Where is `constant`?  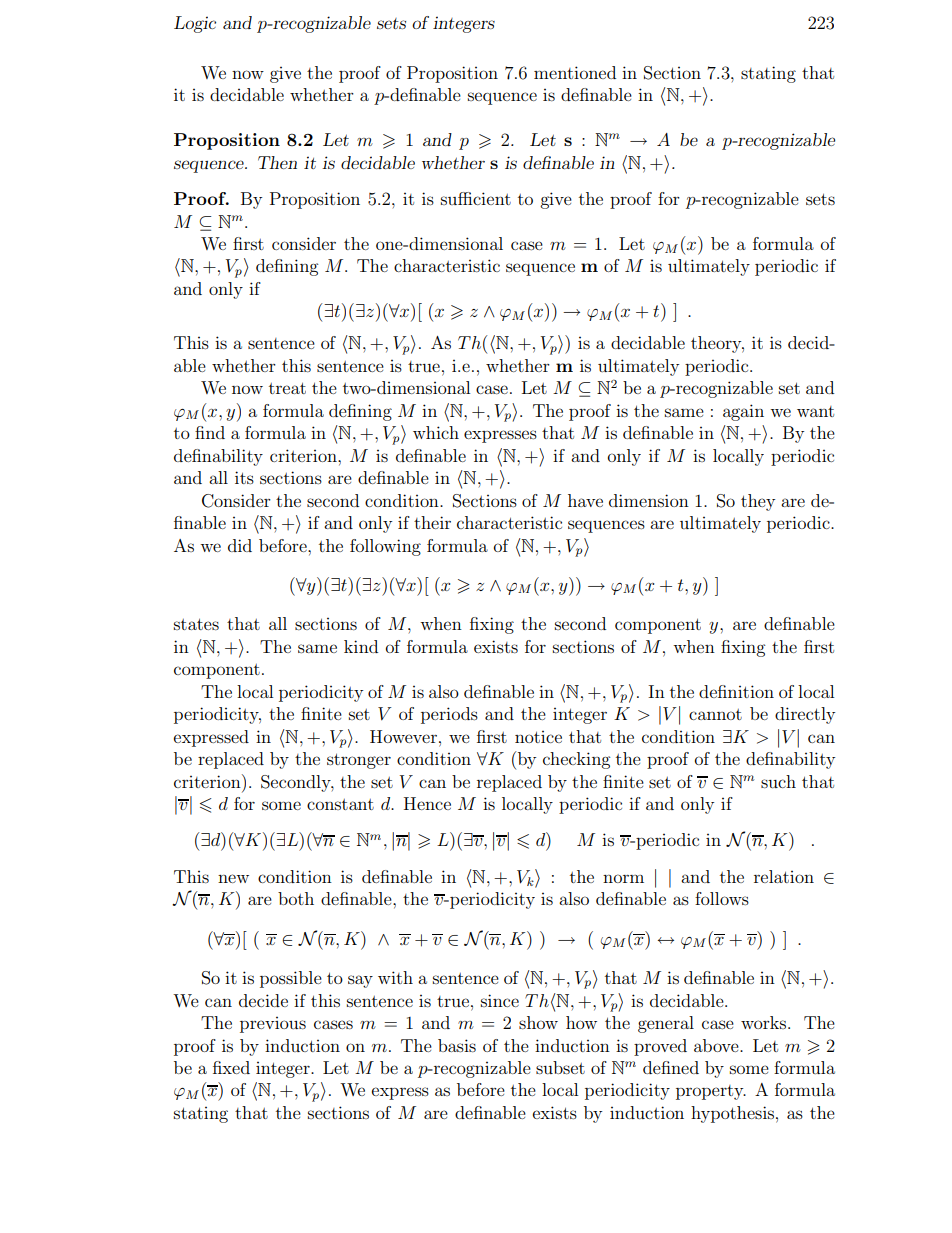
constant is located at coordinates (340, 804).
